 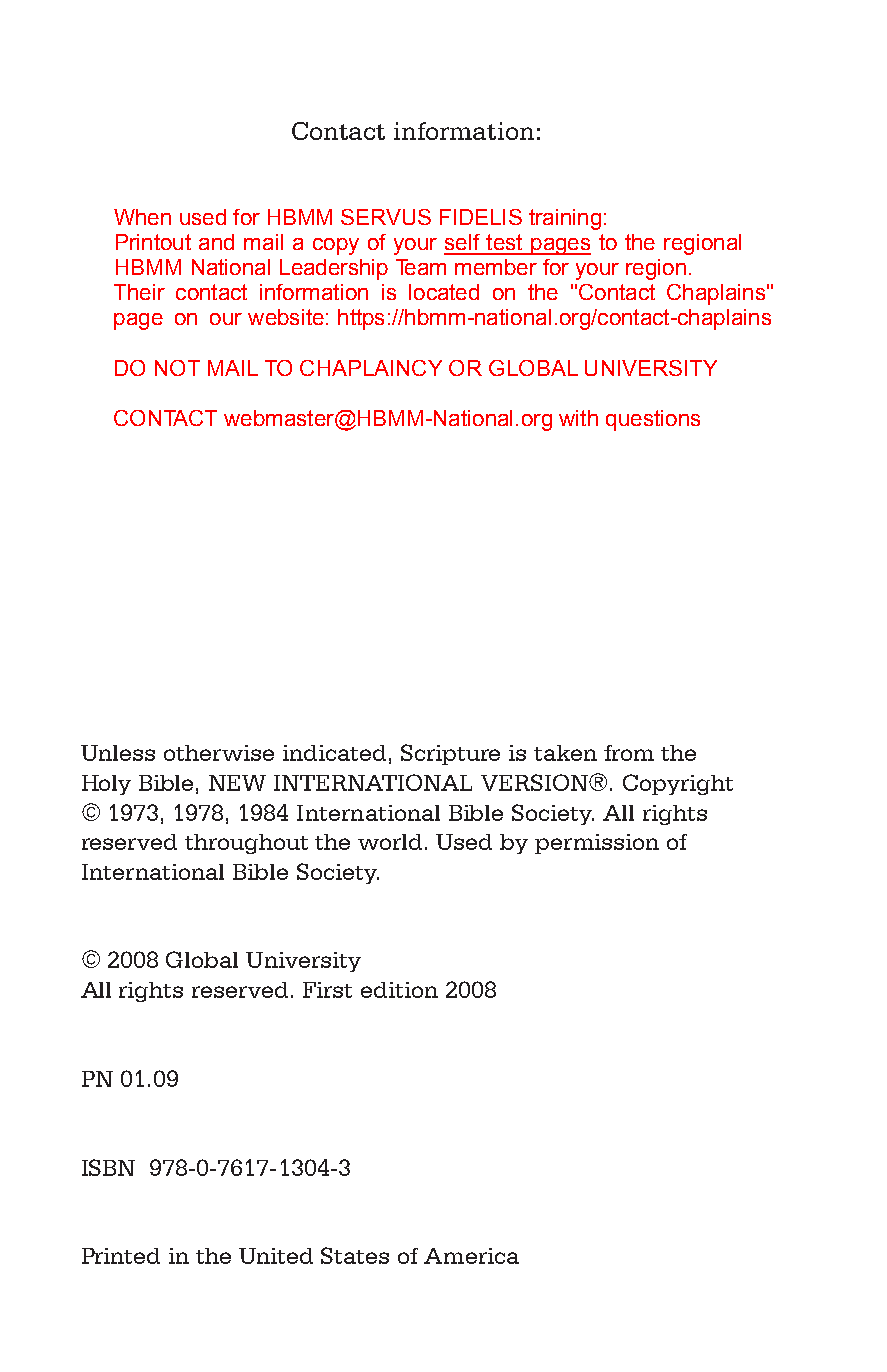 What do you see at coordinates (597, 844) in the page?
I see `permission` at bounding box center [597, 844].
